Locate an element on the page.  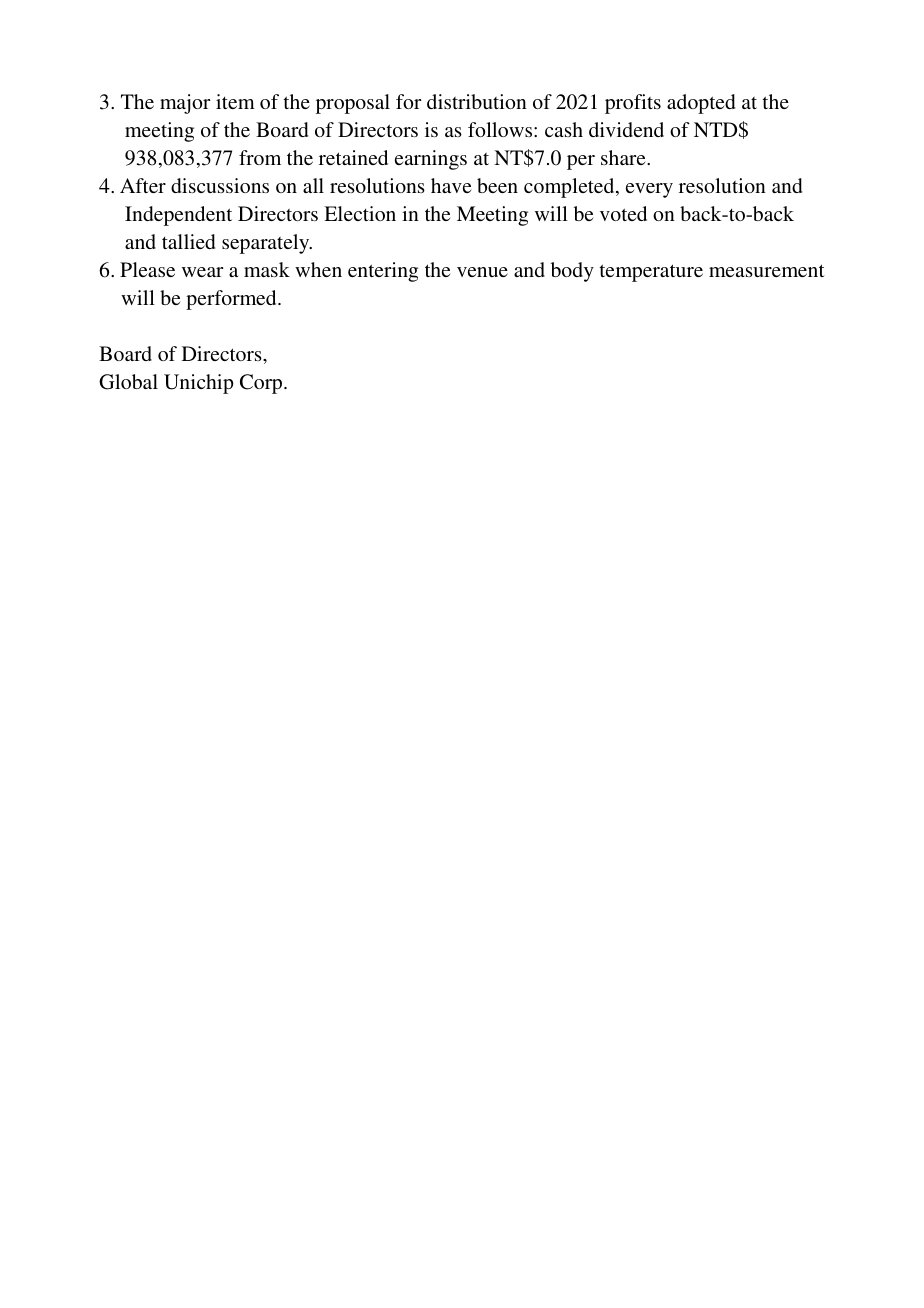
major is located at coordinates (185, 104).
